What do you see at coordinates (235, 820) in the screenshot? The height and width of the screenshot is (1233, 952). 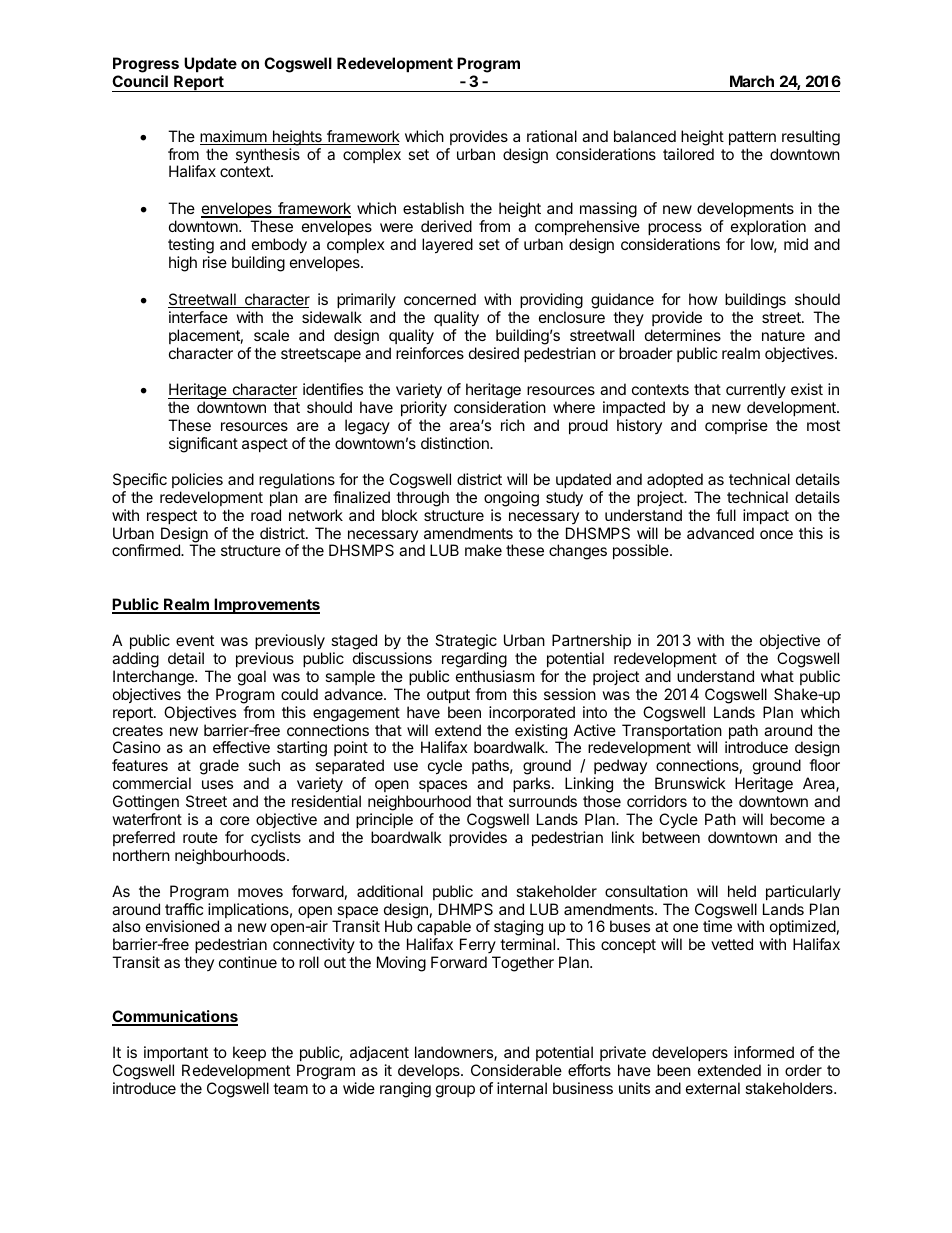 I see `core` at bounding box center [235, 820].
